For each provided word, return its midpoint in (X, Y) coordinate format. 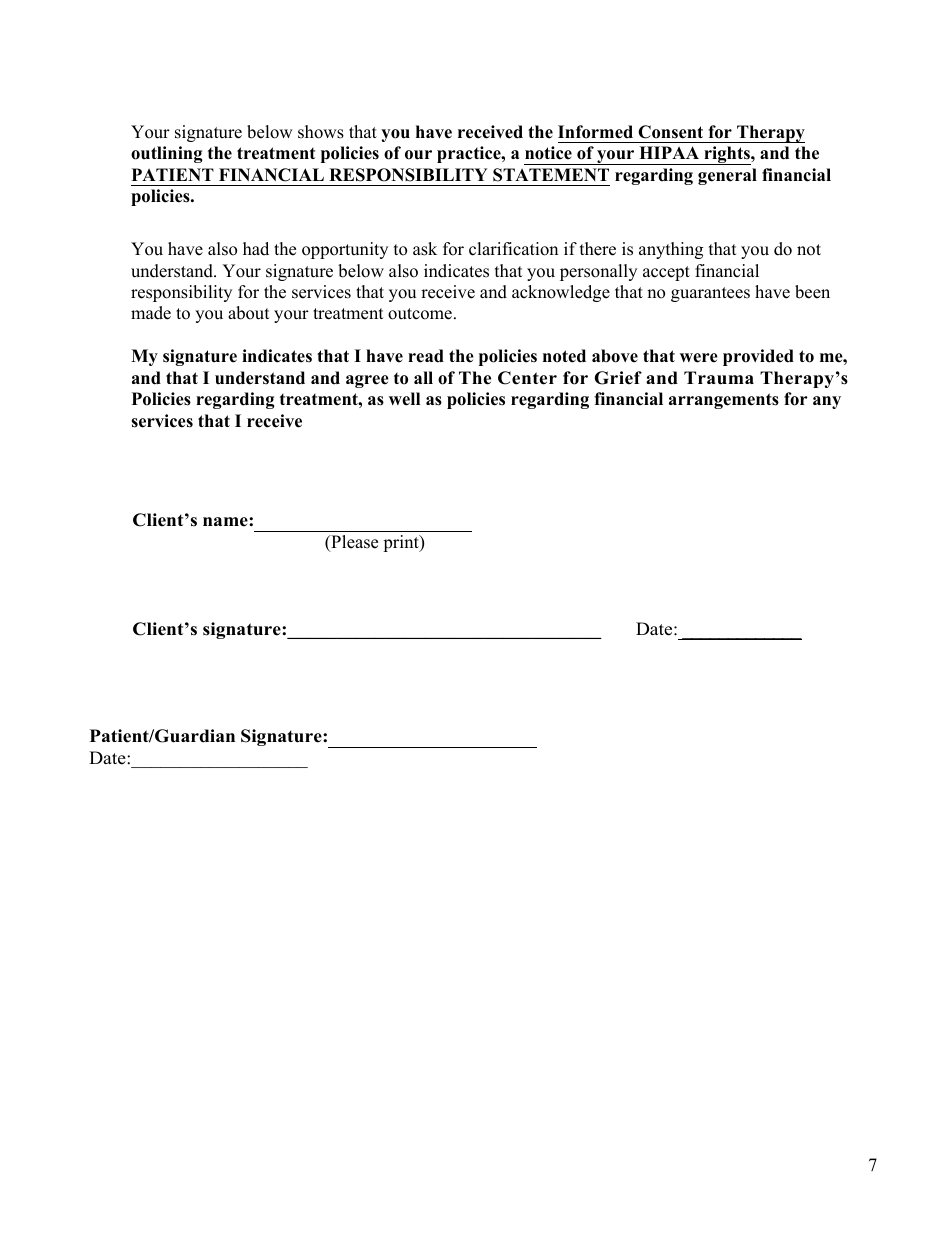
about (249, 313)
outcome (420, 314)
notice (548, 153)
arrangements (724, 401)
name (226, 522)
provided (758, 357)
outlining (167, 154)
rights (727, 155)
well (404, 399)
